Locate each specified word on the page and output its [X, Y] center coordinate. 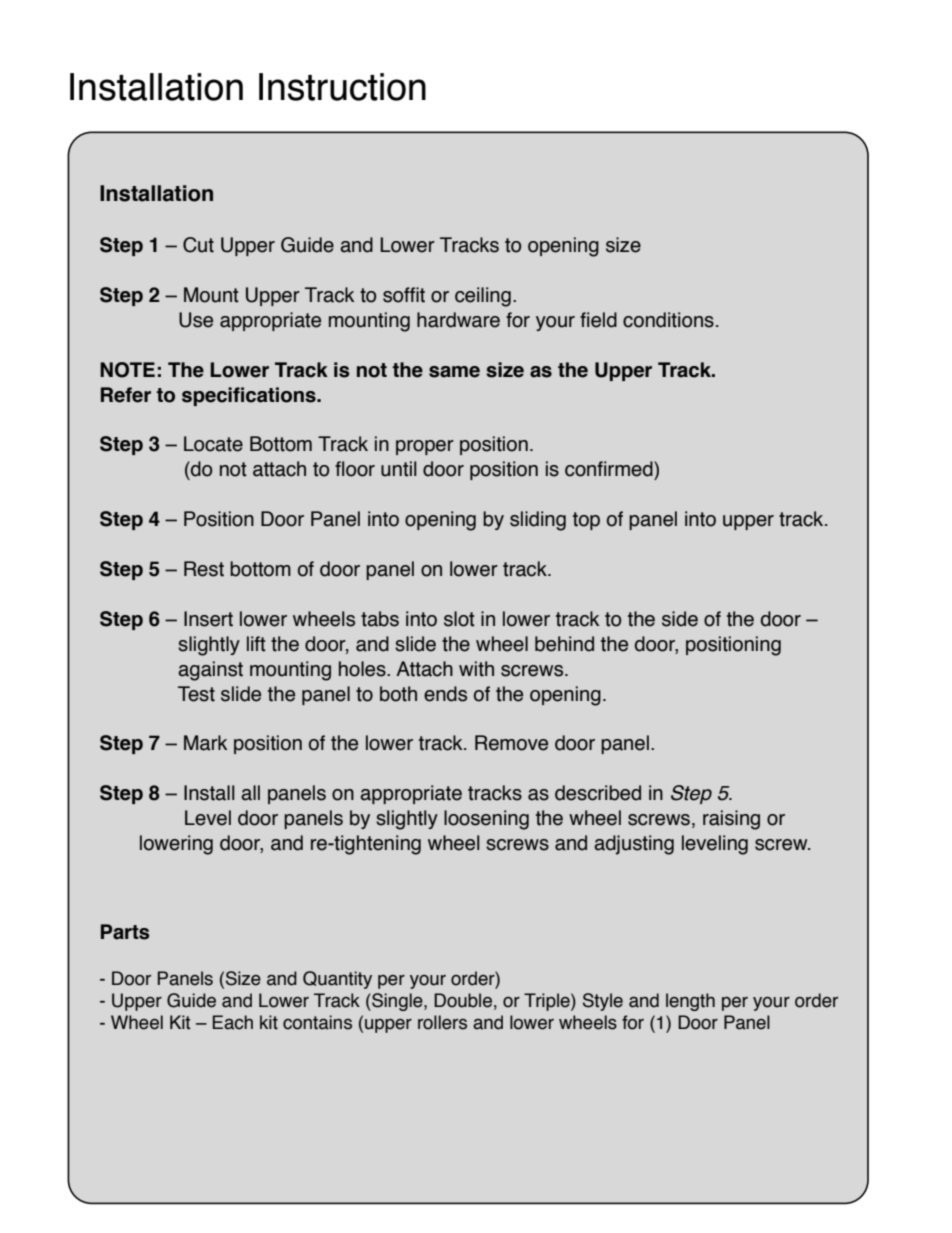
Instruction [342, 87]
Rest [204, 569]
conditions [668, 320]
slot [459, 619]
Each [233, 1022]
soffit [404, 295]
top [586, 521]
